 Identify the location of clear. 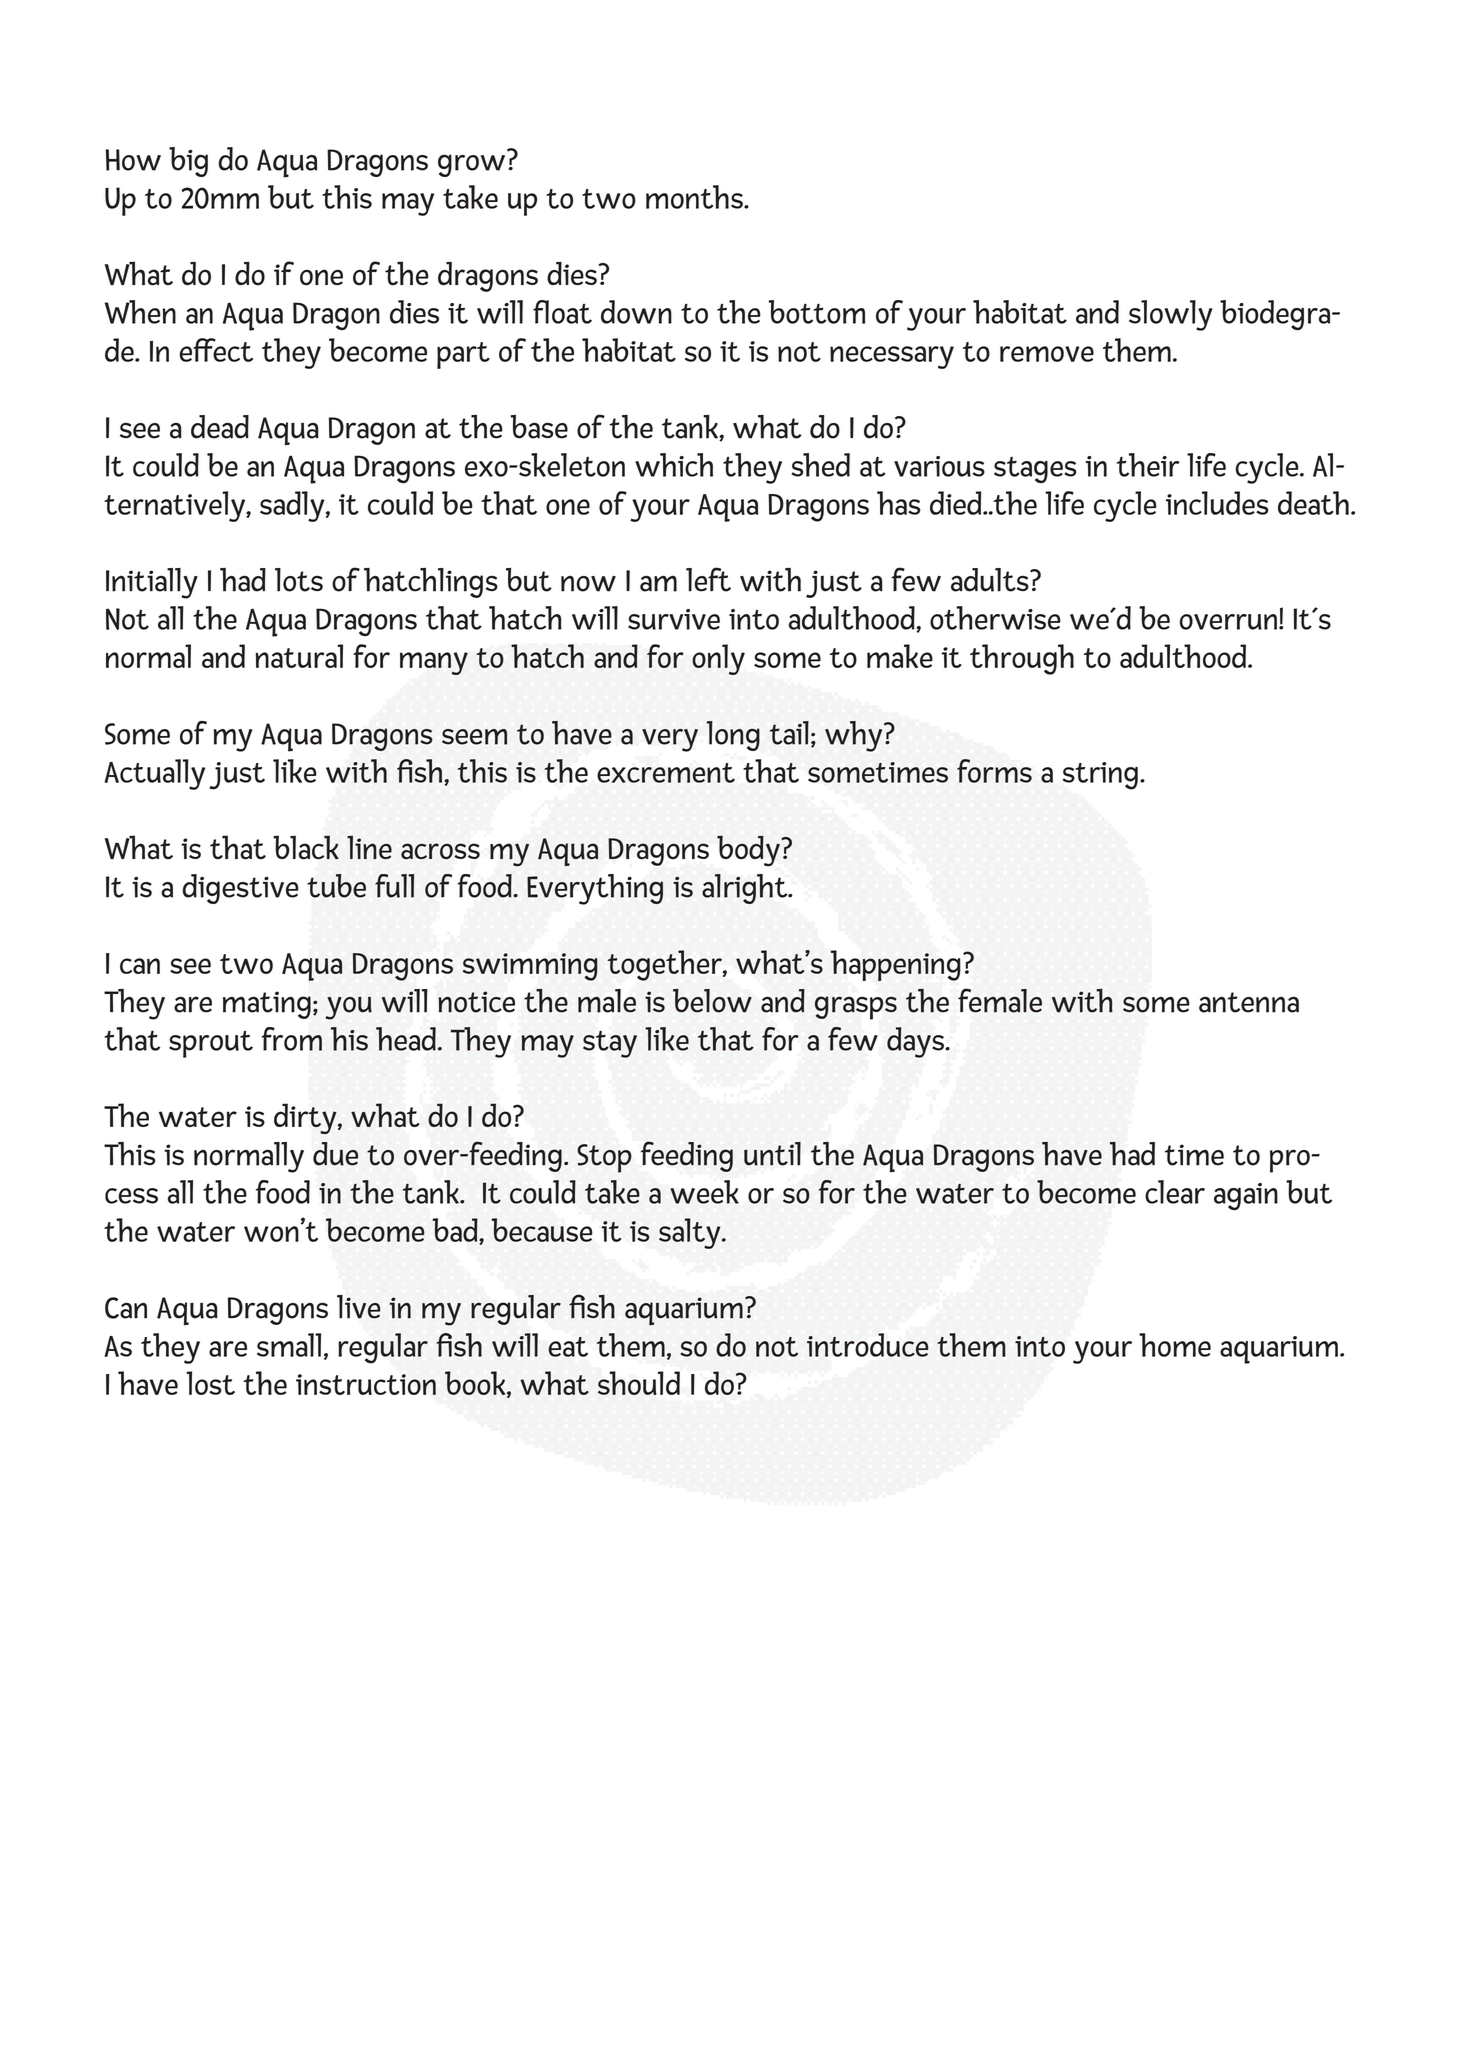
(1175, 1192).
